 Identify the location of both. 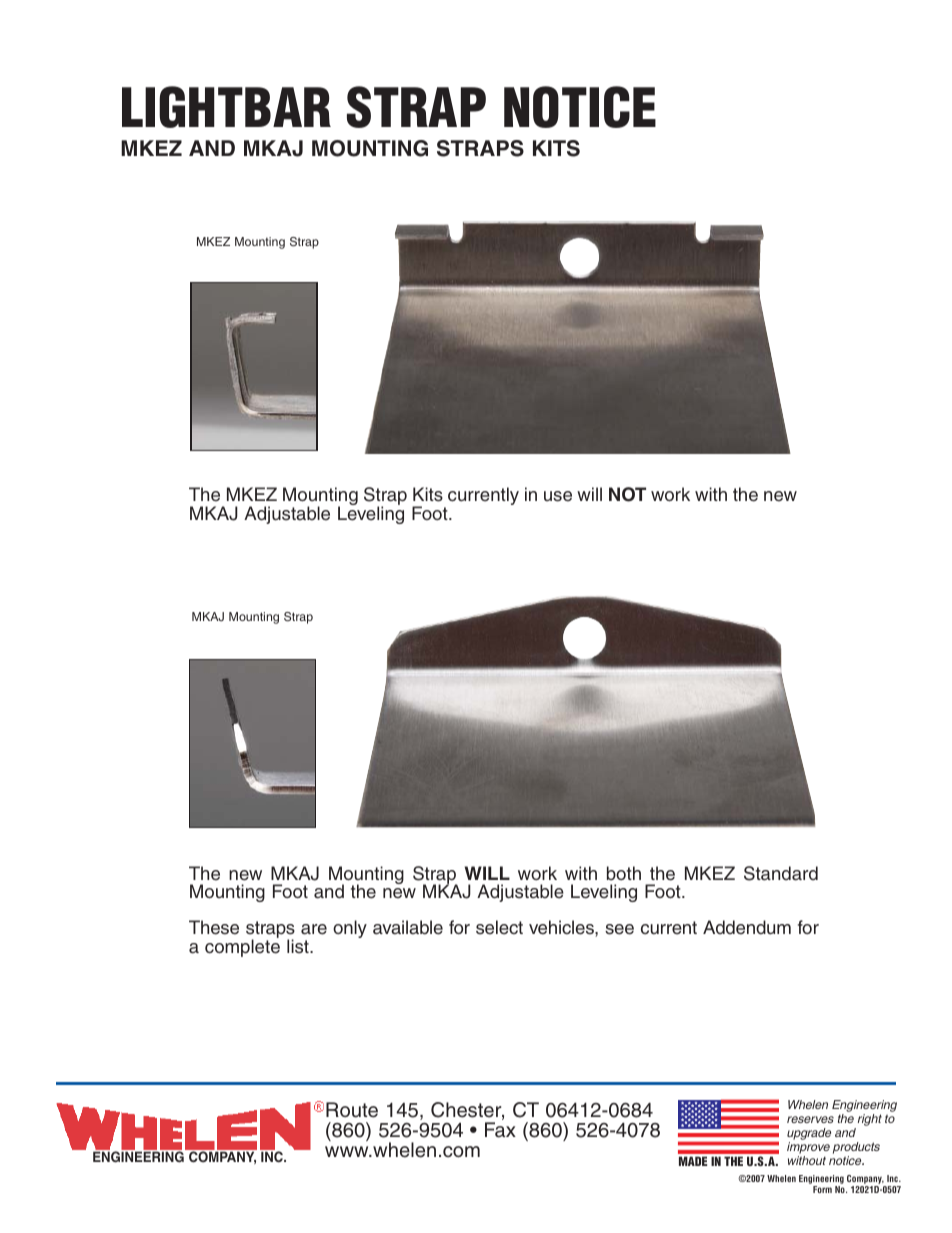
(624, 873).
